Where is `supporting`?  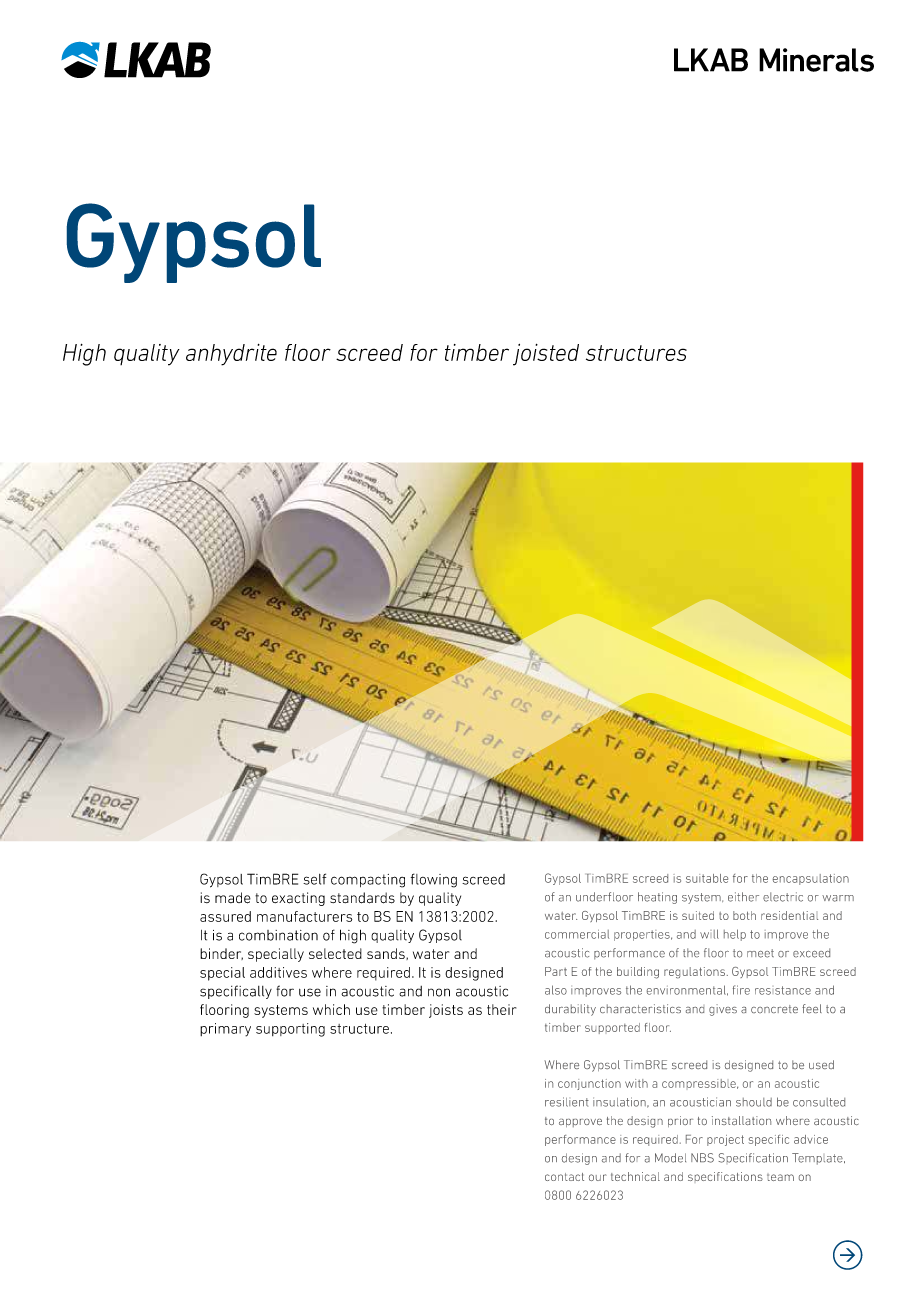 supporting is located at coordinates (290, 1030).
